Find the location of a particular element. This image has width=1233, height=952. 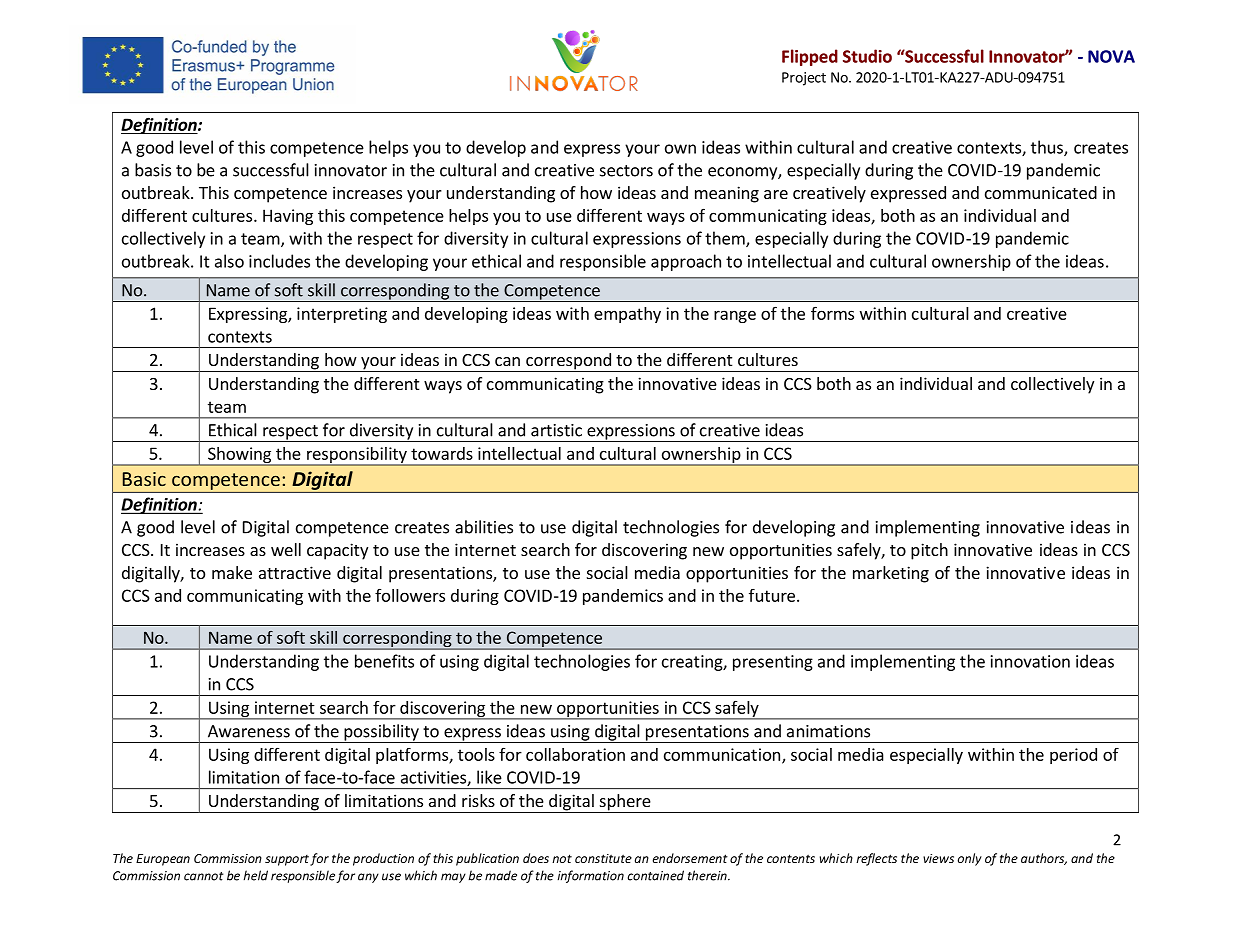

Project is located at coordinates (804, 79).
